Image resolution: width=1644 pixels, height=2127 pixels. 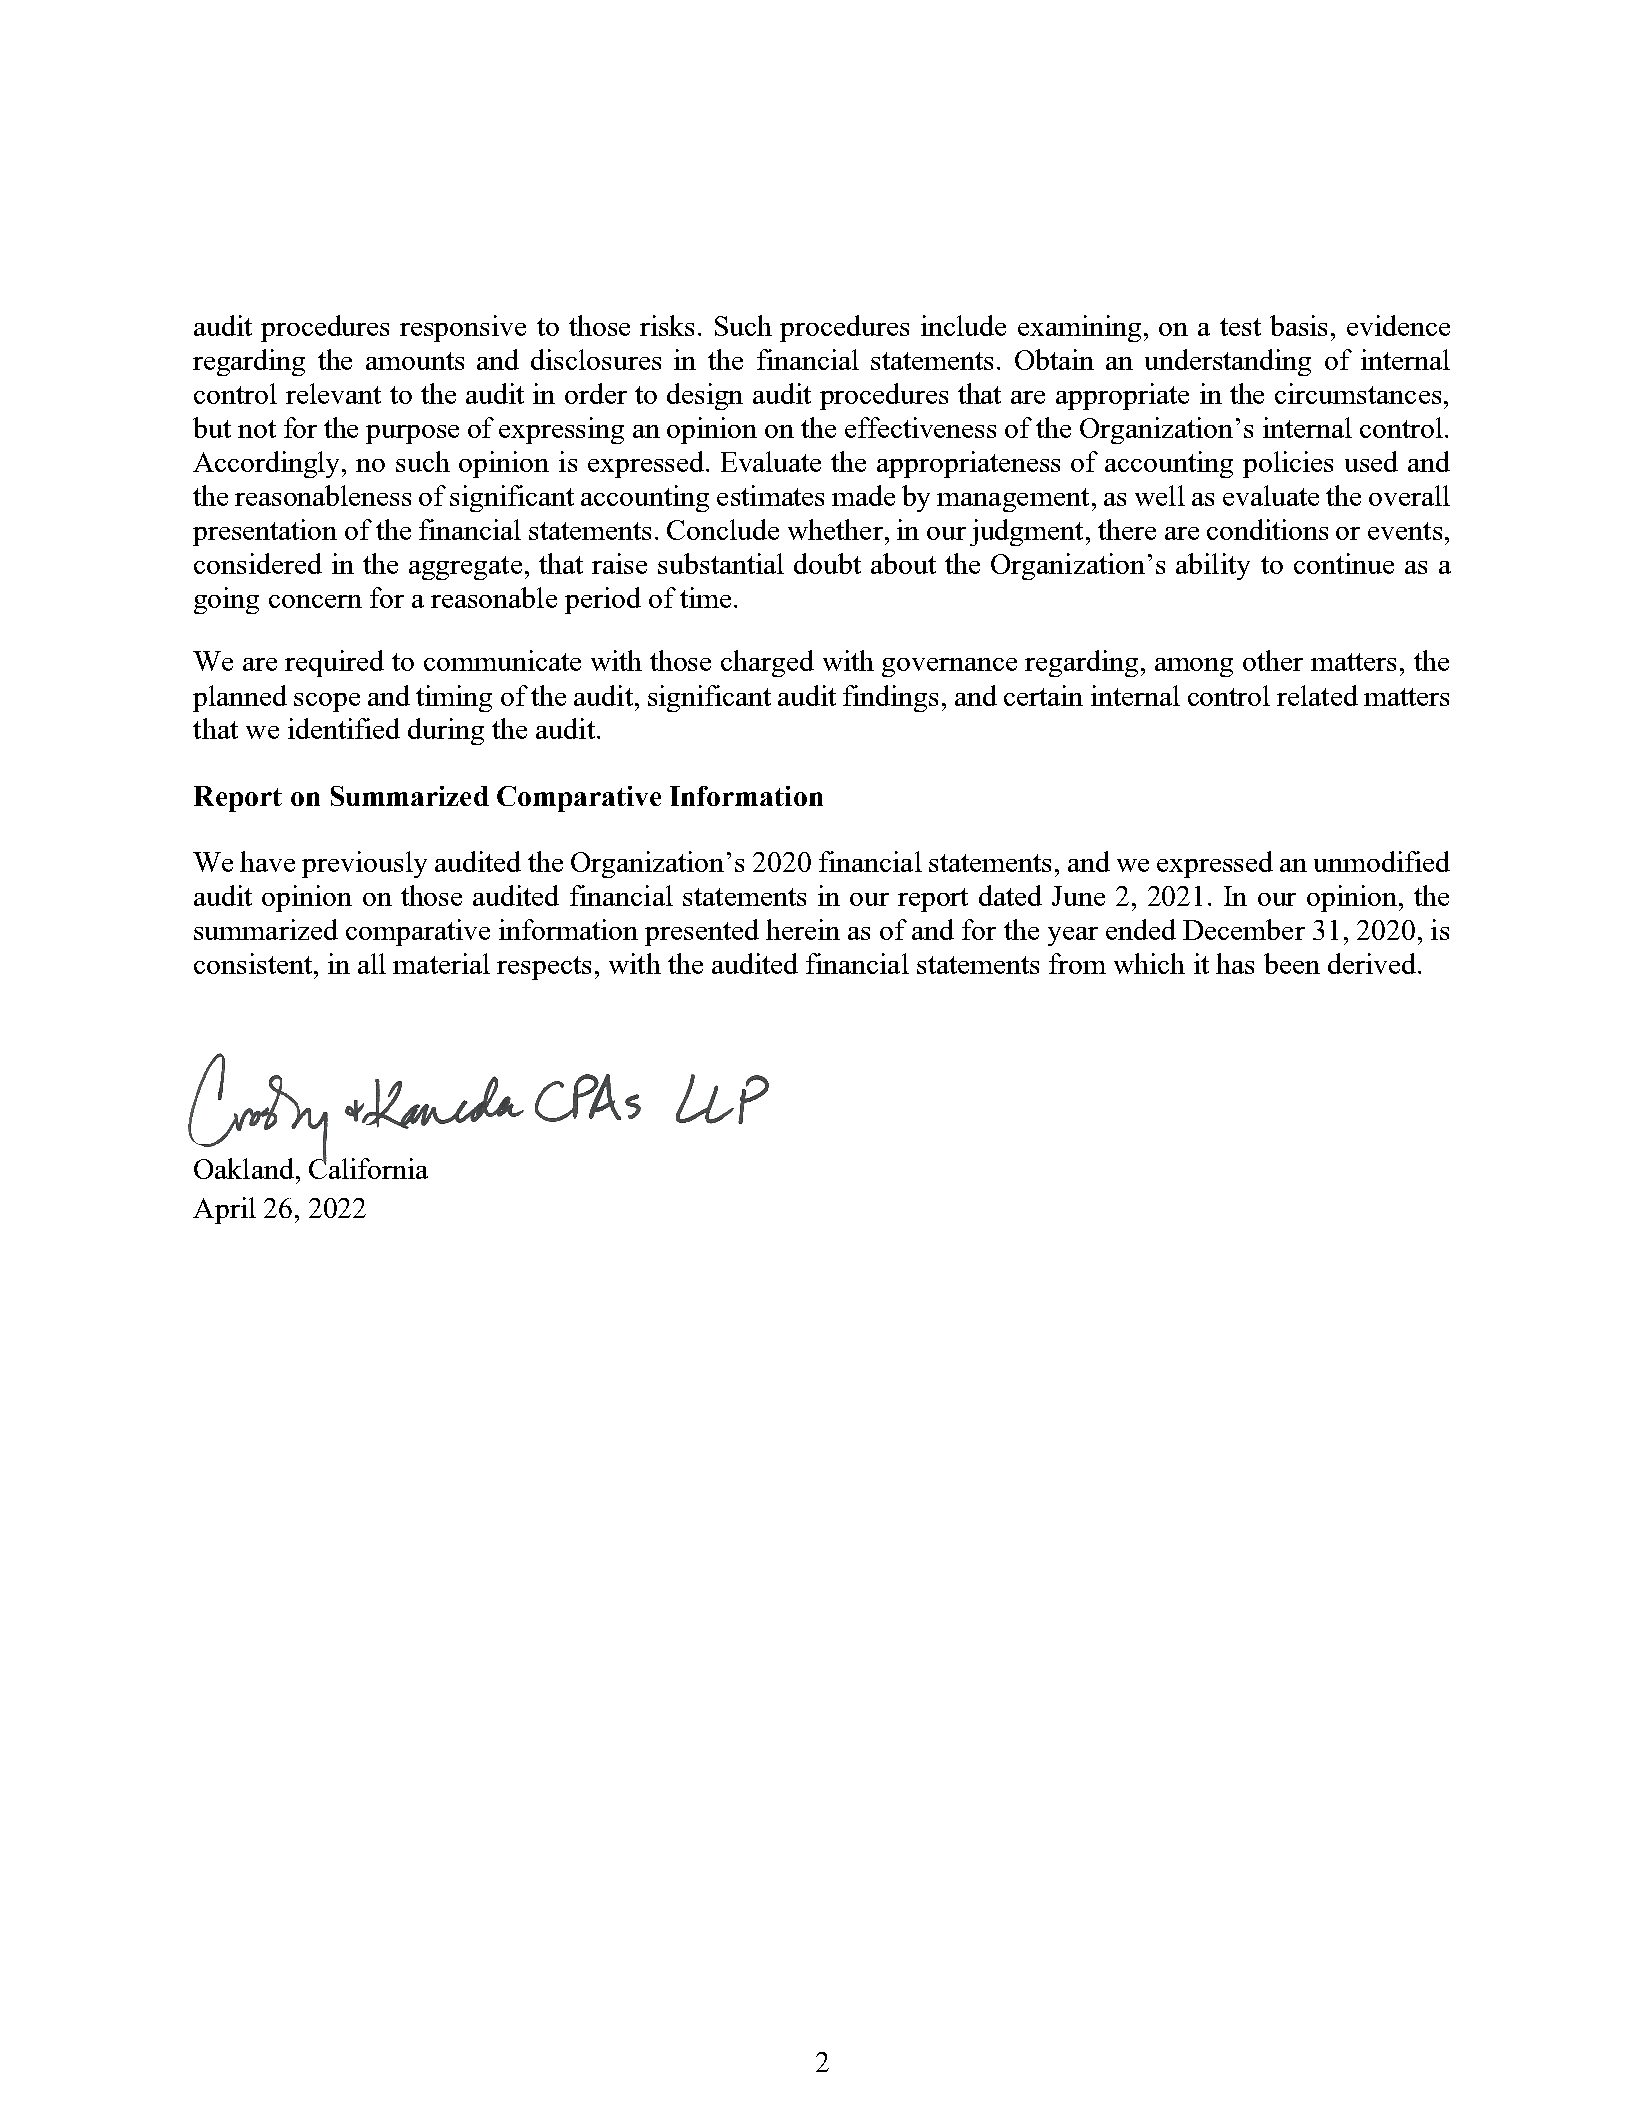 I want to click on findings, so click(x=890, y=698).
